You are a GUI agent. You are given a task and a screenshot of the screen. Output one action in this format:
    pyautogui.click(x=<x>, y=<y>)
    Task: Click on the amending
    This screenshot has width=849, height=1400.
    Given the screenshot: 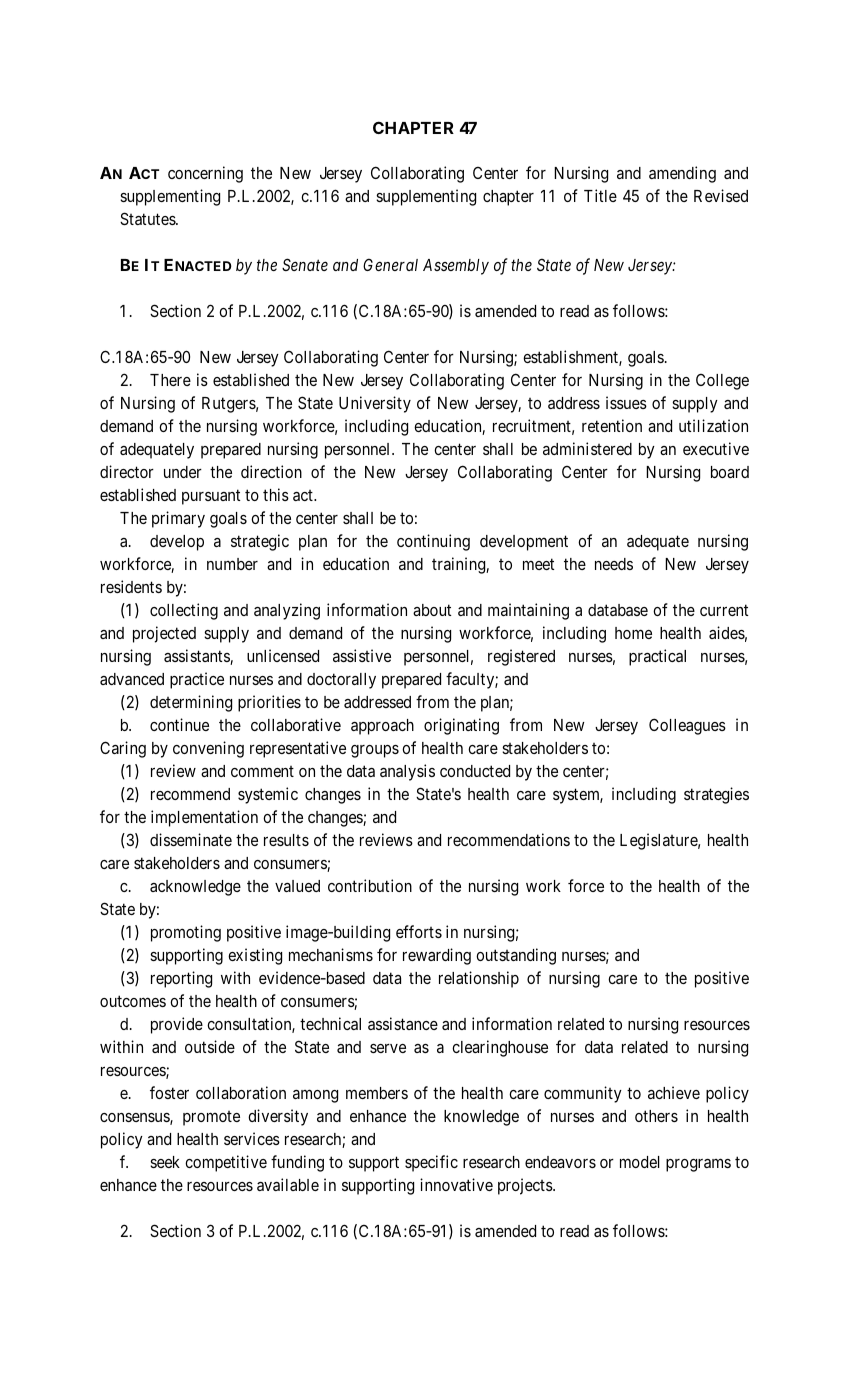 What is the action you would take?
    pyautogui.click(x=682, y=174)
